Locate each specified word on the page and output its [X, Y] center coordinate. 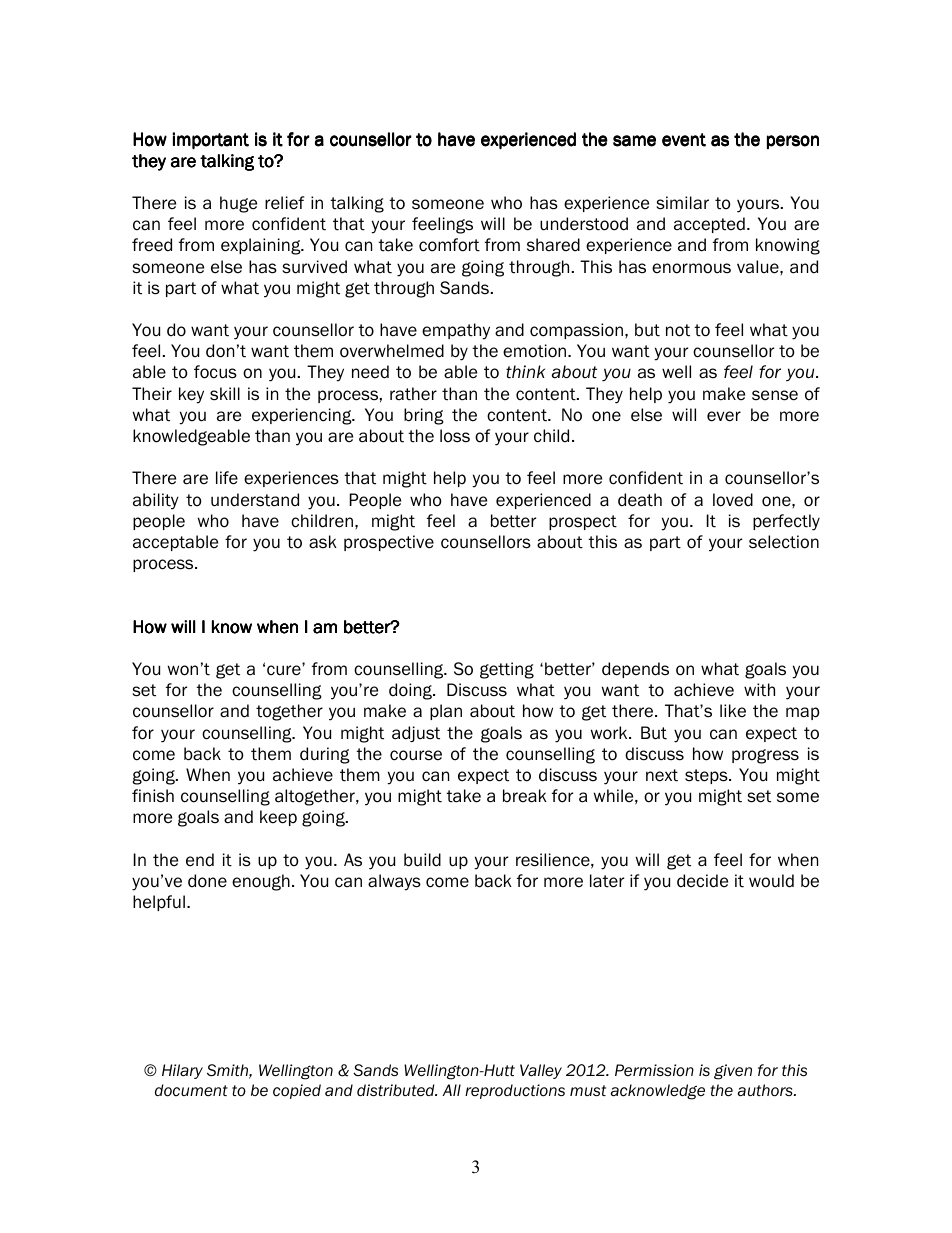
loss [455, 436]
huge [238, 204]
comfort [449, 245]
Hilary [182, 1071]
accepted [709, 225]
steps [707, 776]
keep [278, 818]
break [525, 796]
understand [255, 500]
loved [733, 500]
